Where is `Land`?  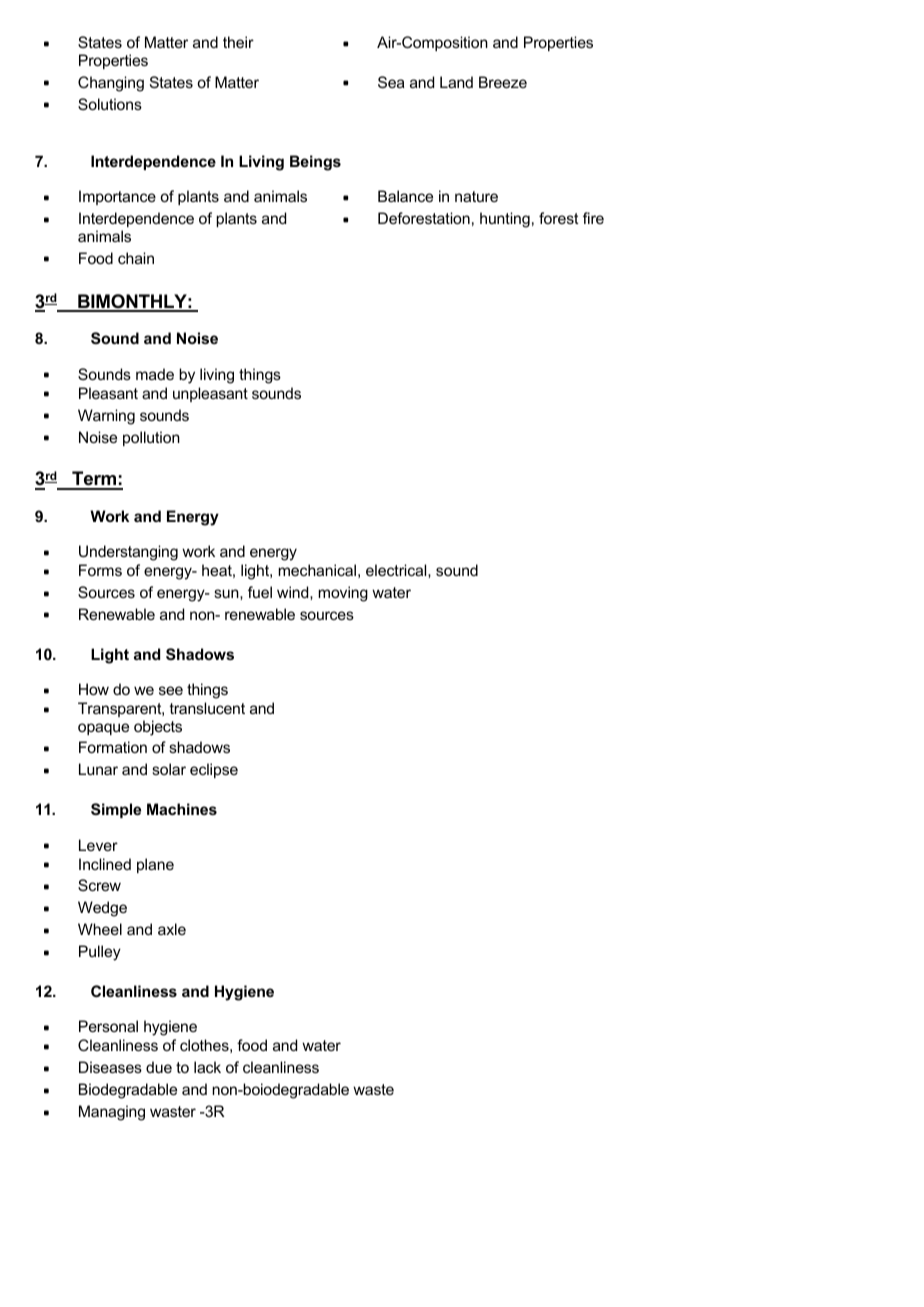
Land is located at coordinates (456, 82).
